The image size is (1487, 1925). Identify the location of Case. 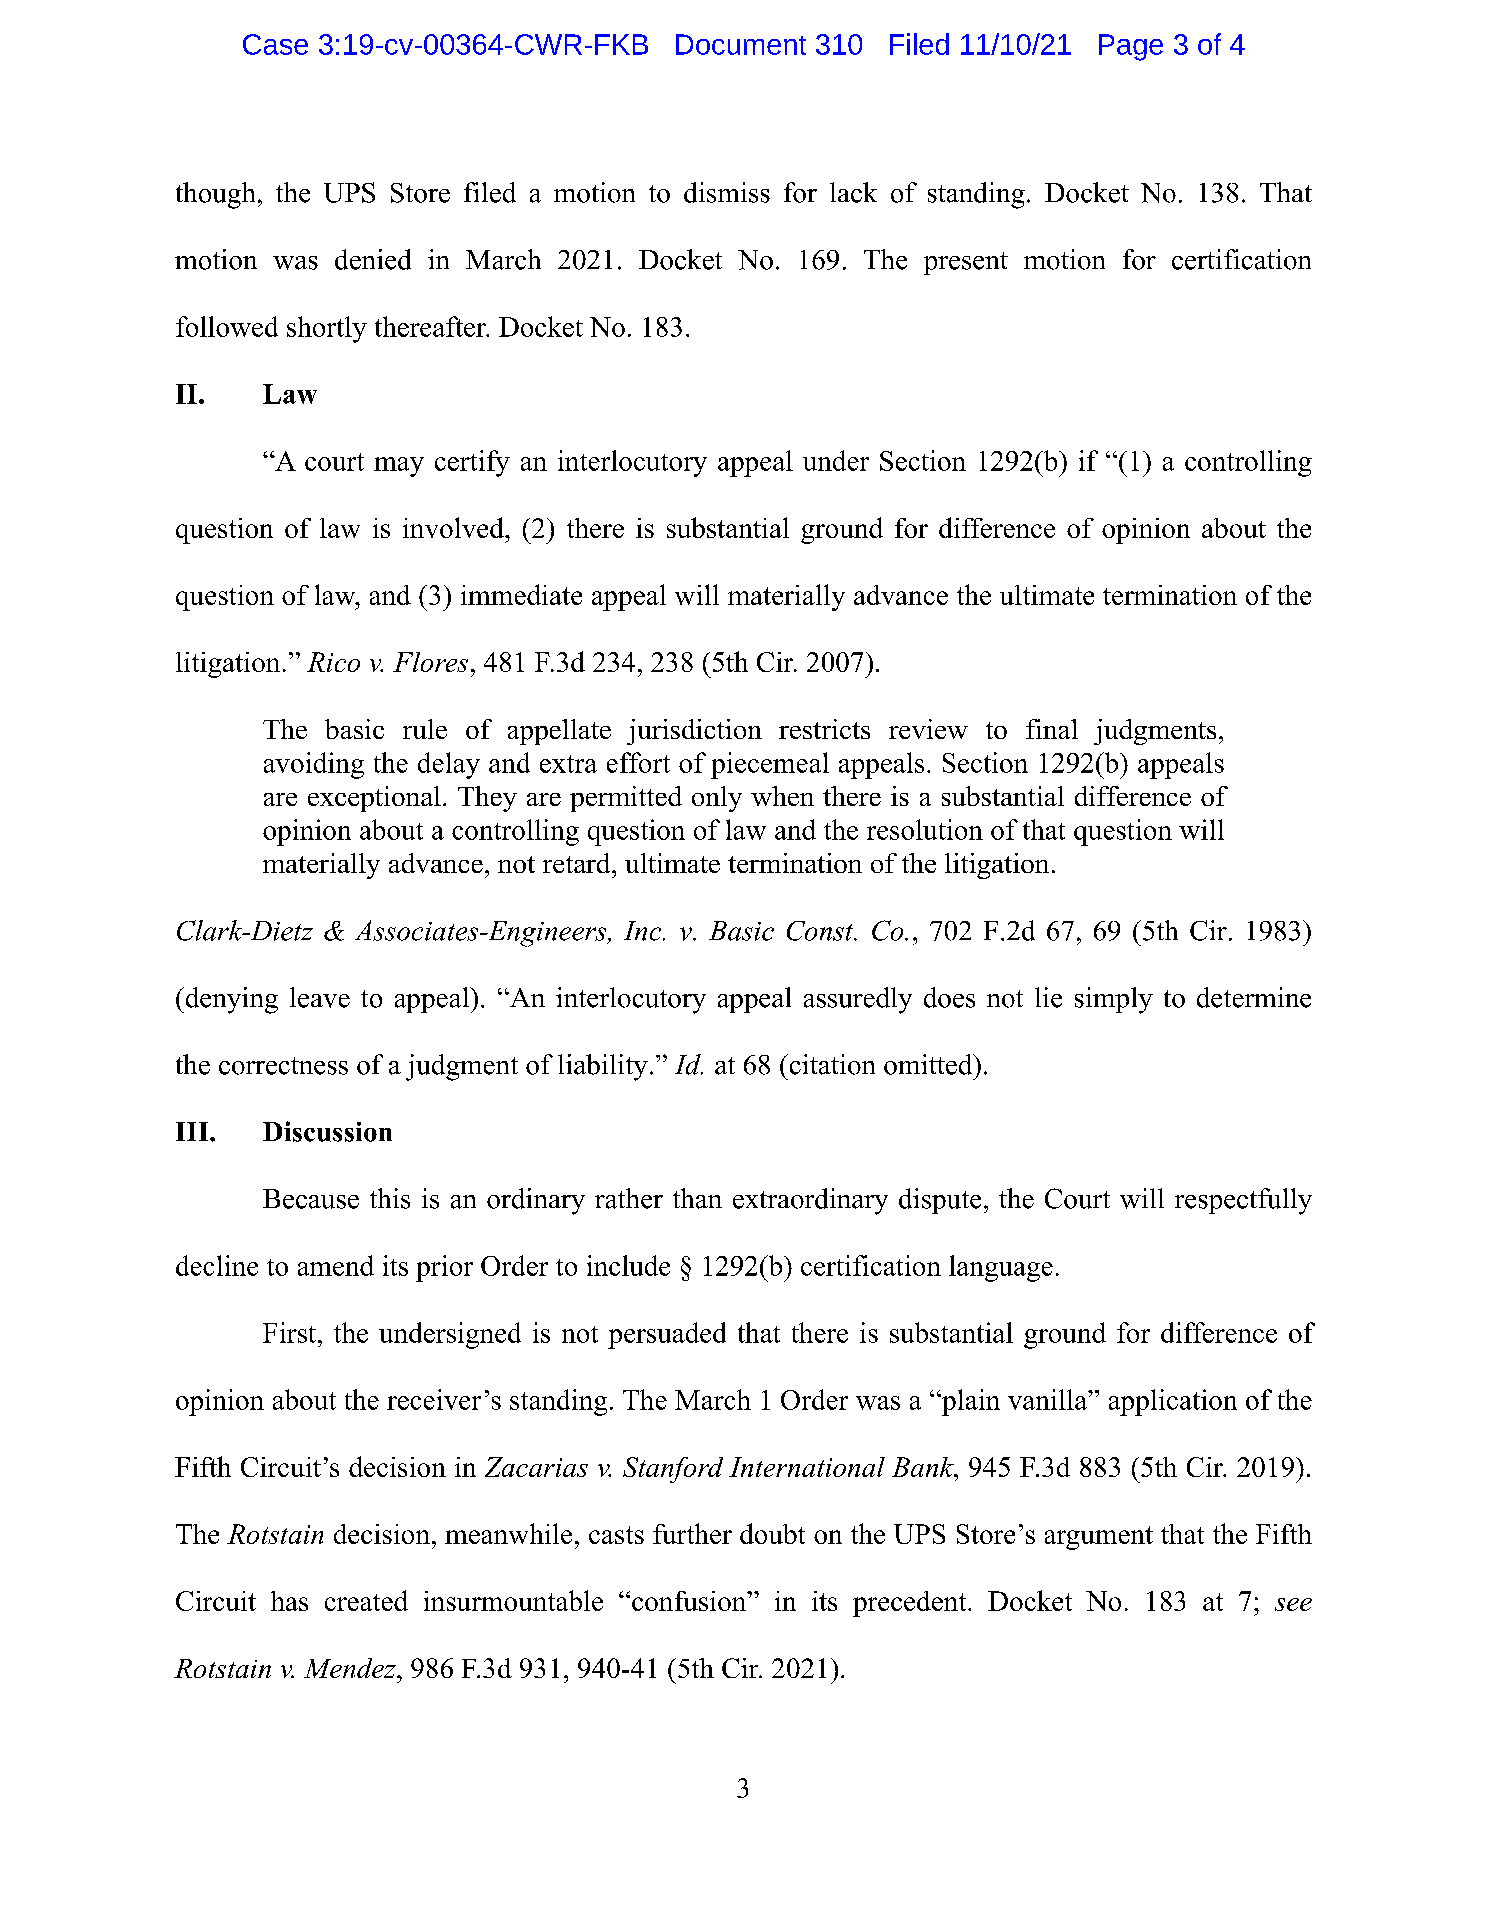
(275, 44).
